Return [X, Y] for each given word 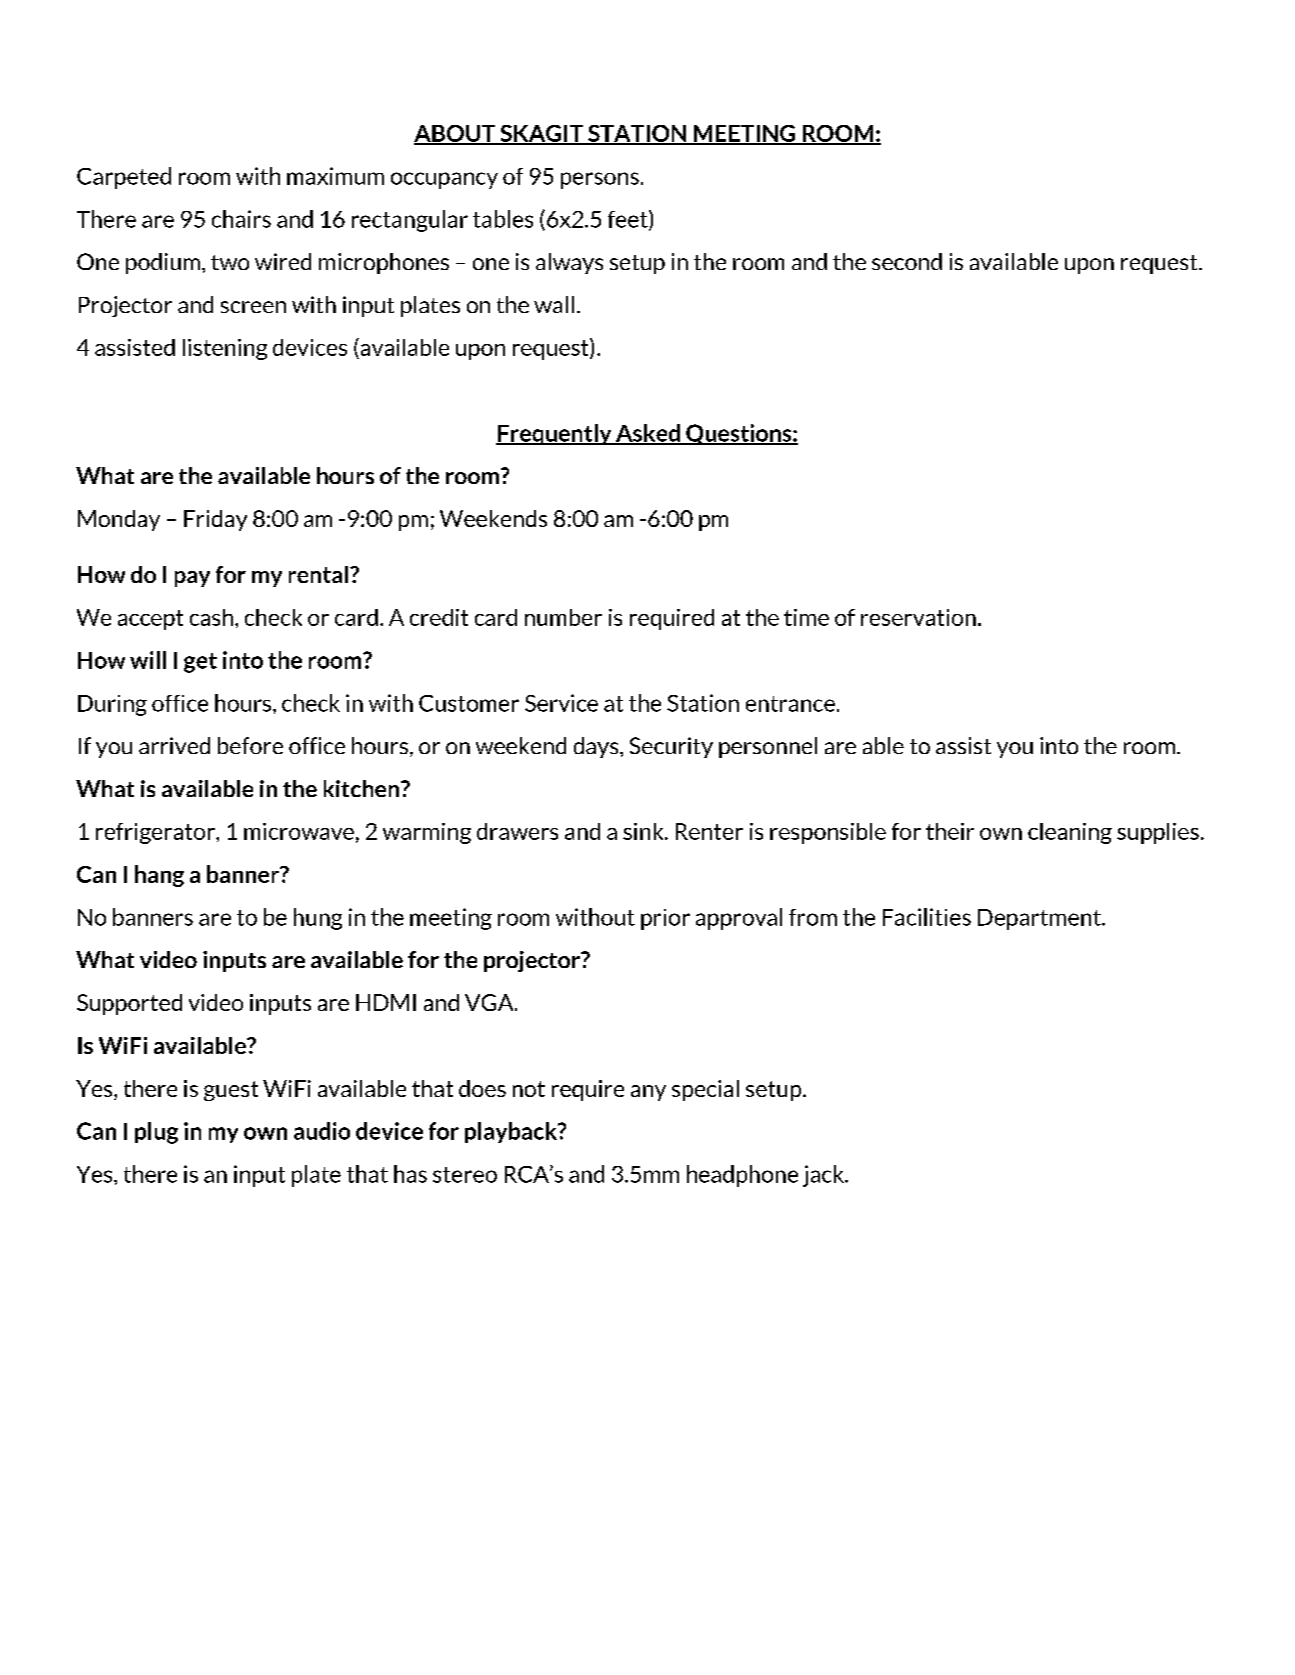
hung [318, 919]
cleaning [1070, 833]
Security [671, 747]
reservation [918, 617]
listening [225, 349]
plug [156, 1133]
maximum [335, 176]
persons [600, 180]
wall [554, 304]
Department [1040, 919]
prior [665, 919]
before [250, 745]
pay [192, 579]
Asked [648, 434]
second [907, 261]
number [563, 617]
